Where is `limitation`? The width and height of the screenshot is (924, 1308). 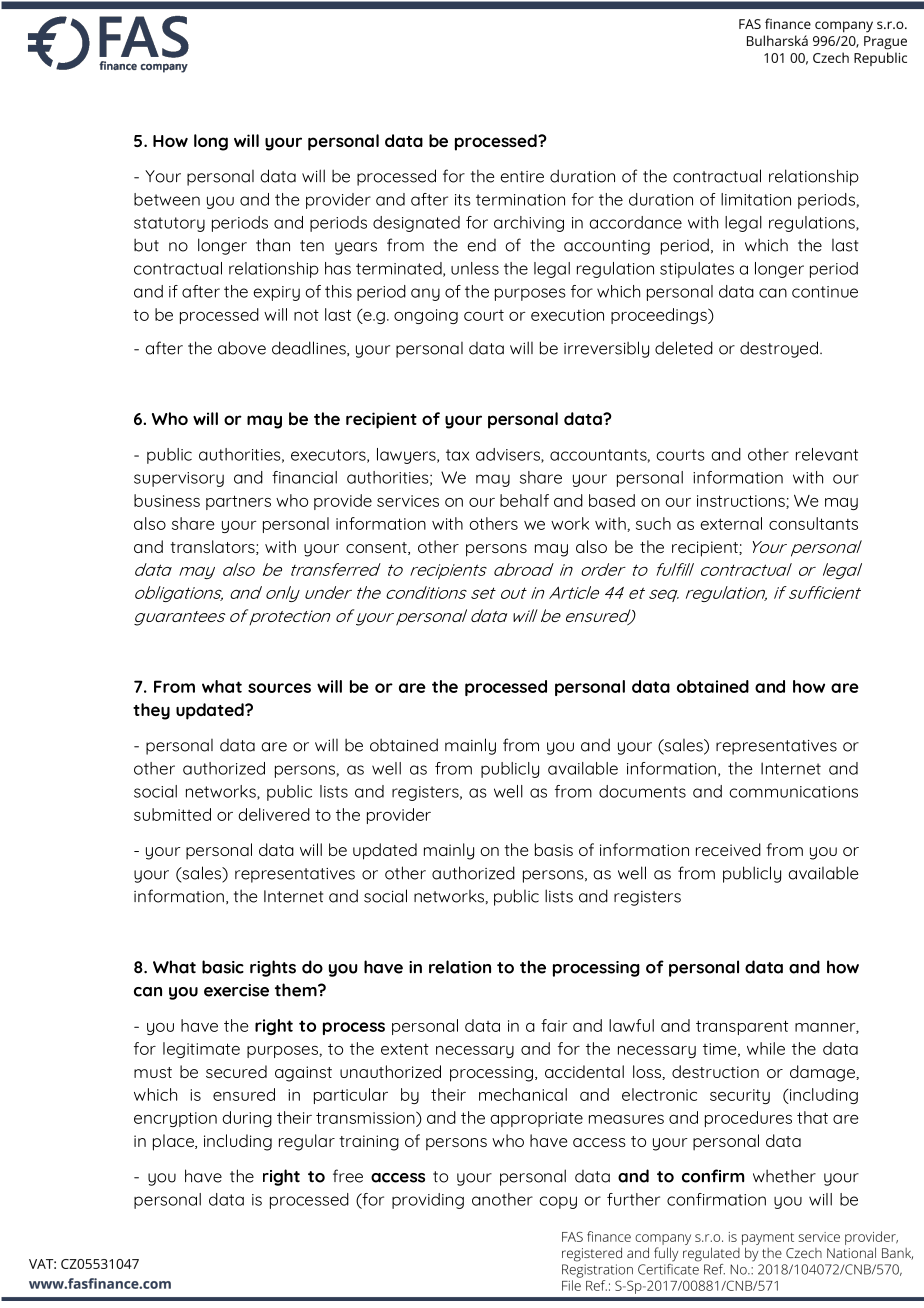 limitation is located at coordinates (756, 199).
